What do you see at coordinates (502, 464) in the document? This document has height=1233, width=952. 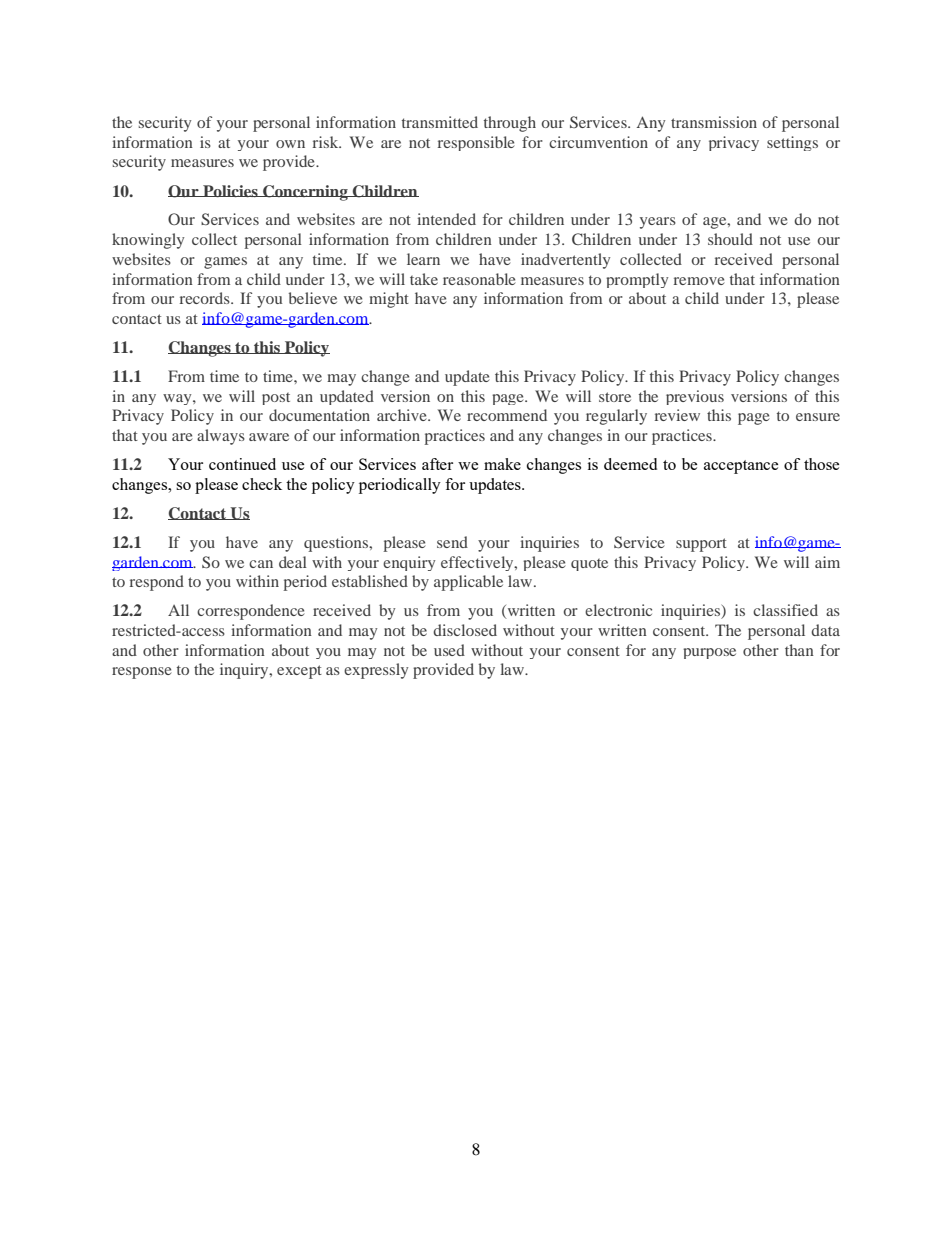 I see `make` at bounding box center [502, 464].
